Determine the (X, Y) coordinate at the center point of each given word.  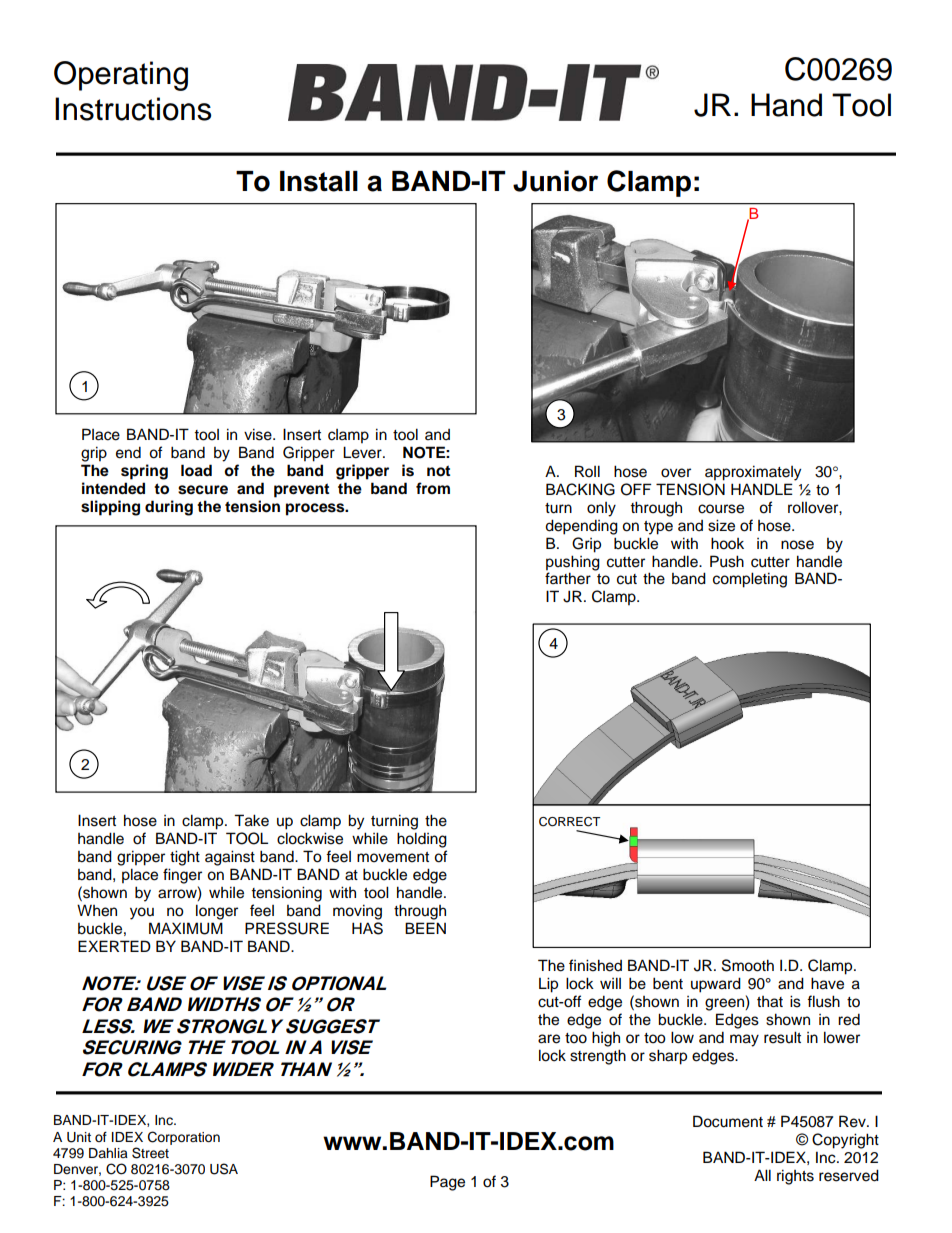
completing (750, 580)
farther (568, 578)
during (169, 508)
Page (447, 1183)
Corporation (184, 1138)
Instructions (133, 109)
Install (319, 181)
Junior (555, 181)
